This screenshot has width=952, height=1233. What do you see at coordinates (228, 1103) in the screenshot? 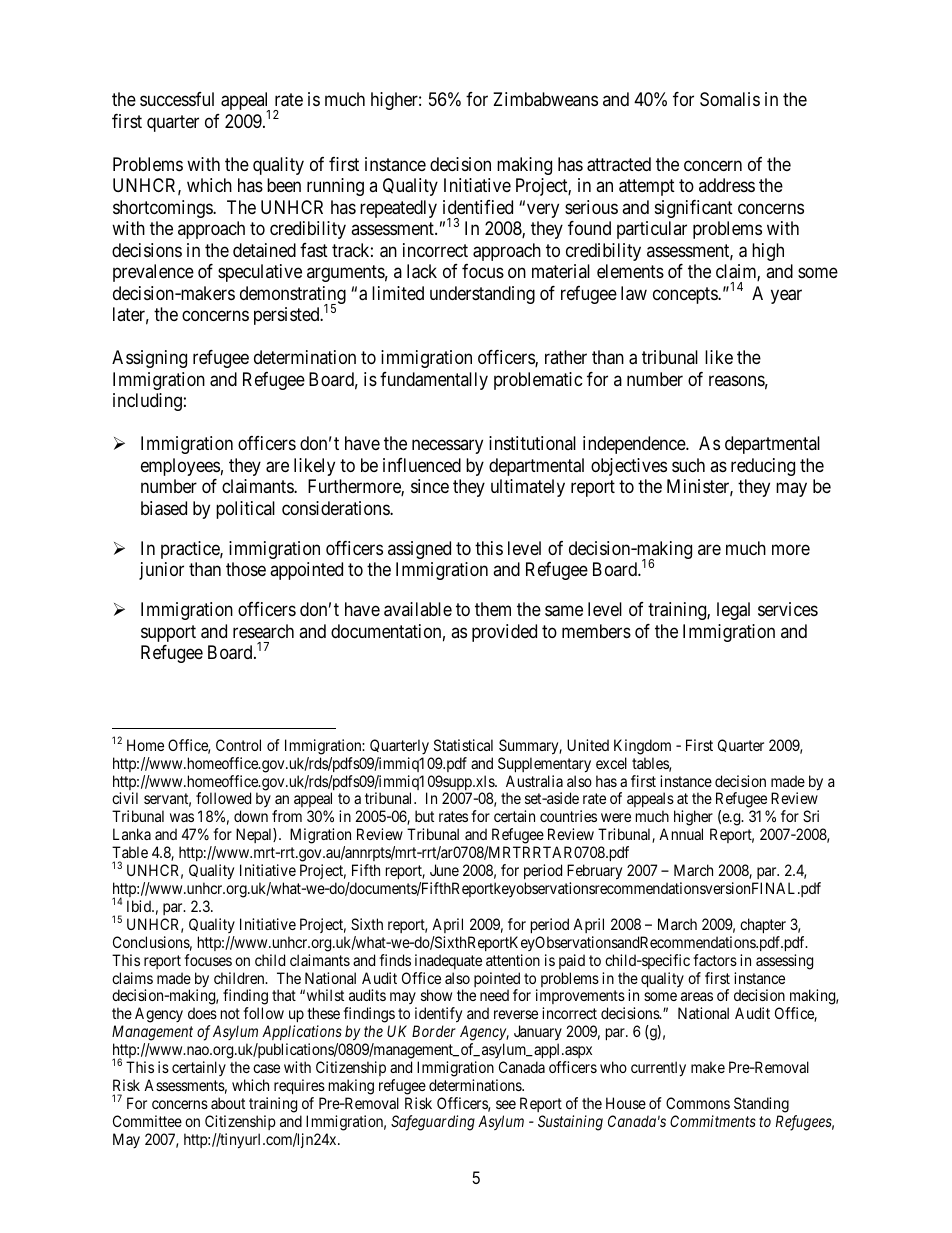
I see `about` at bounding box center [228, 1103].
